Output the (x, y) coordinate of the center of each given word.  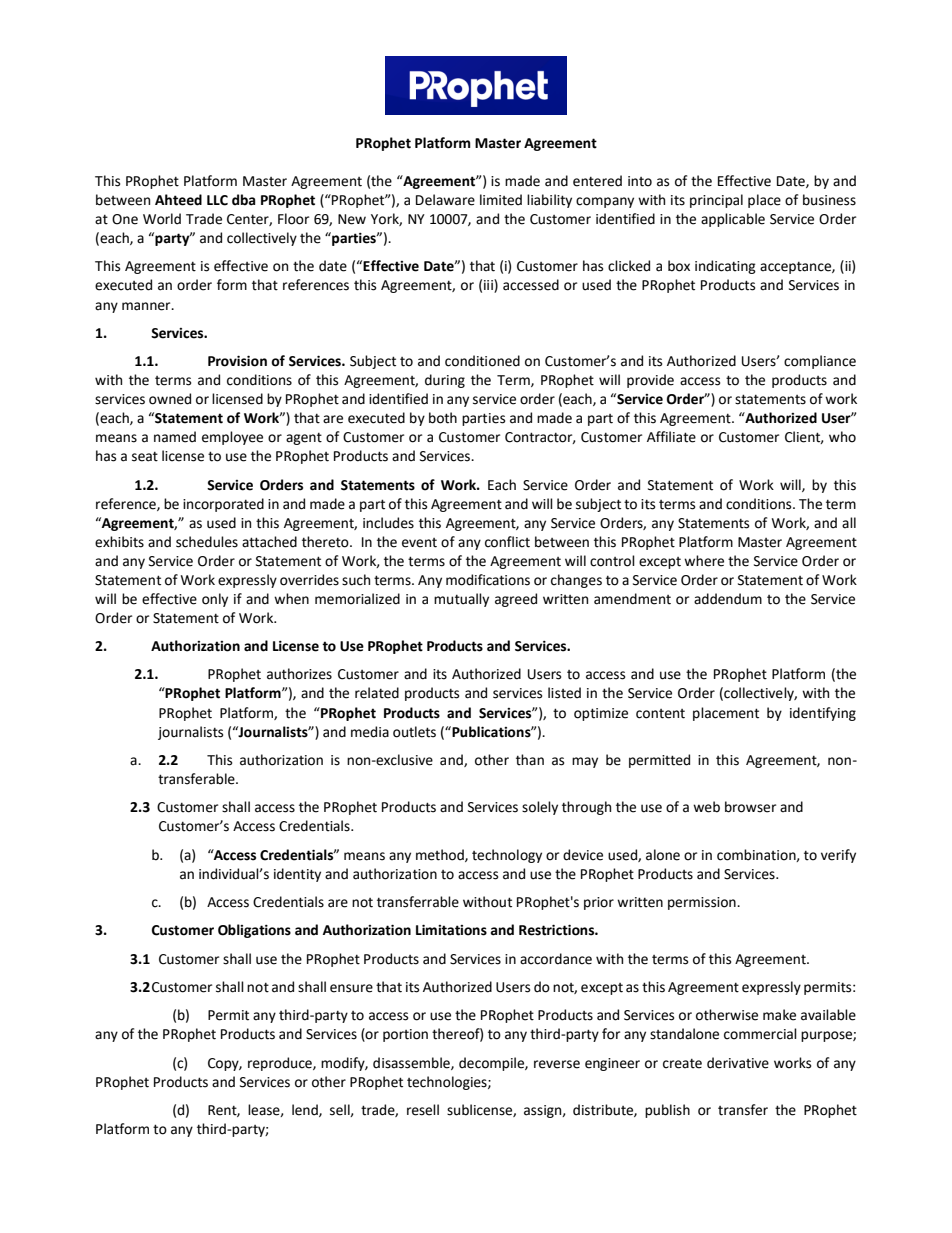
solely (540, 808)
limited (501, 200)
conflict (507, 542)
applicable (733, 220)
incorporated (223, 505)
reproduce (281, 1064)
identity (297, 875)
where (704, 561)
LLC (217, 200)
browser (750, 807)
